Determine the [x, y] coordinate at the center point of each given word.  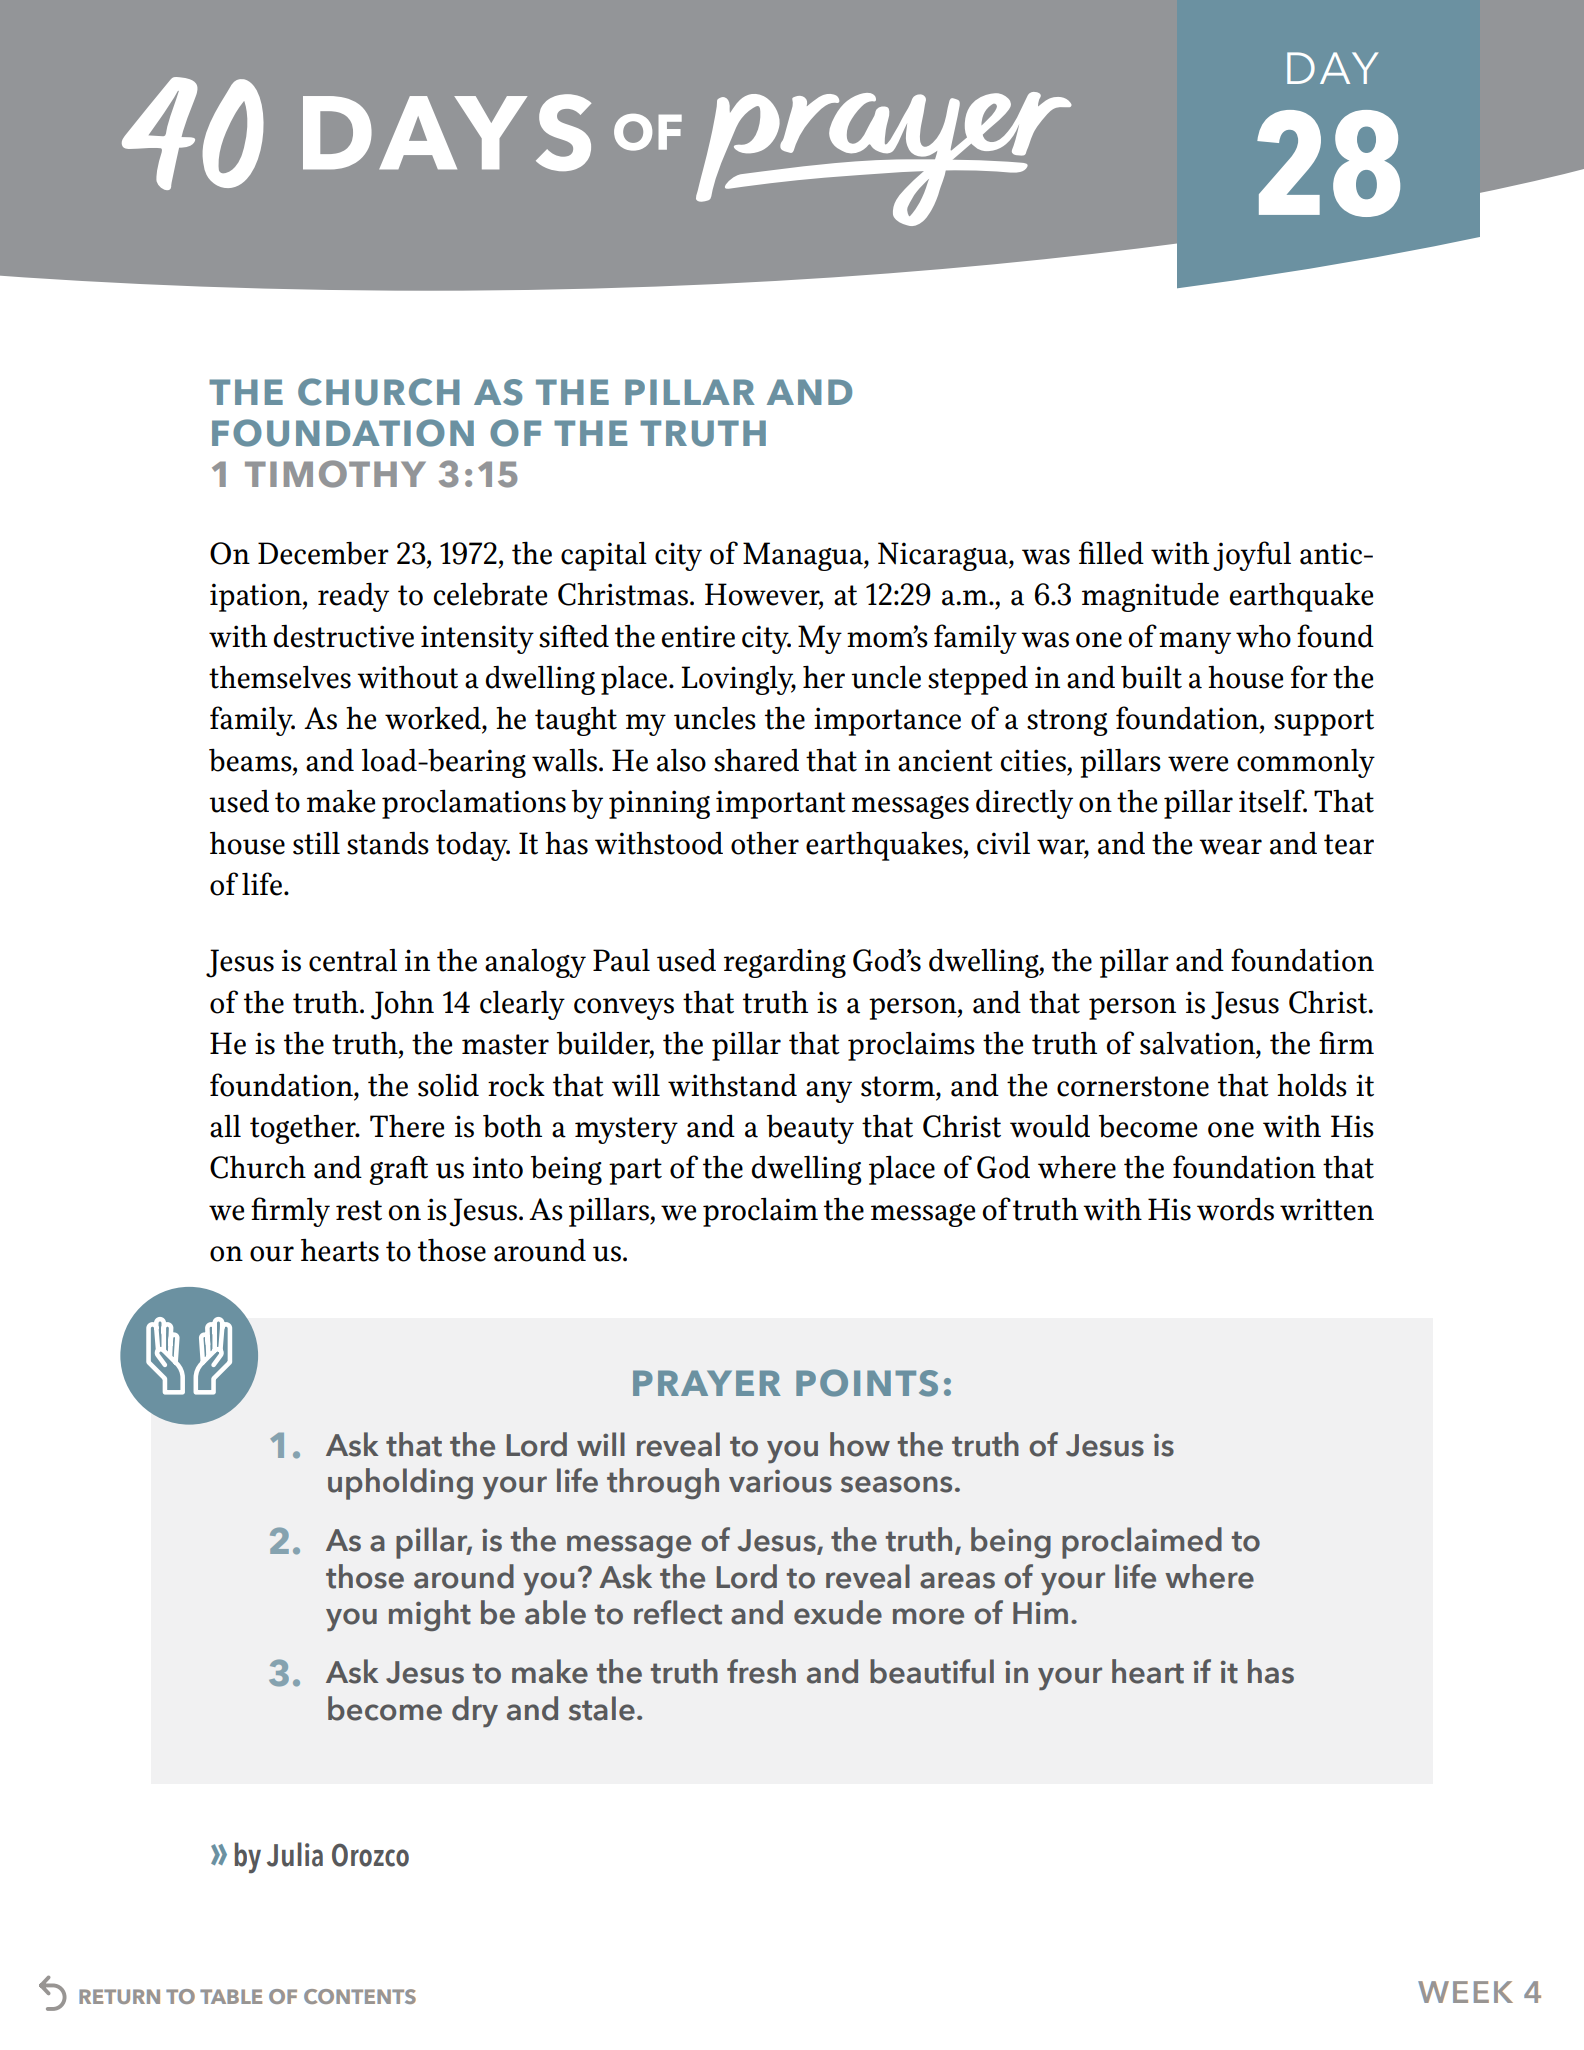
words [1235, 1209]
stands [388, 843]
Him [1040, 1613]
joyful [1252, 556]
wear [1230, 847]
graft [398, 1170]
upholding [400, 1484]
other [765, 843]
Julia [295, 1854]
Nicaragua [944, 556]
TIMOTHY [335, 474]
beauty [810, 1129]
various [780, 1481]
